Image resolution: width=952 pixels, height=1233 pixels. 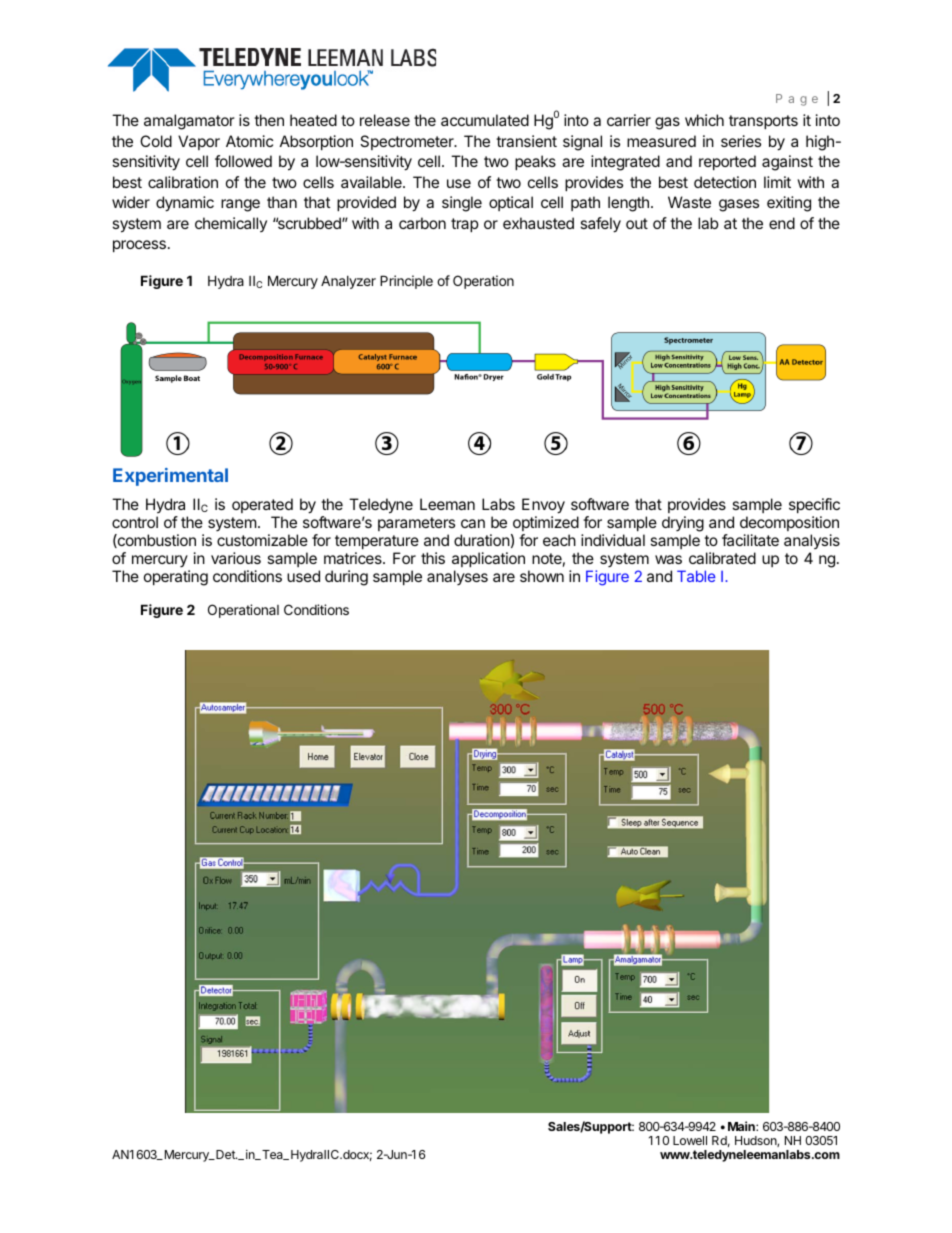 I want to click on Table, so click(x=696, y=576).
